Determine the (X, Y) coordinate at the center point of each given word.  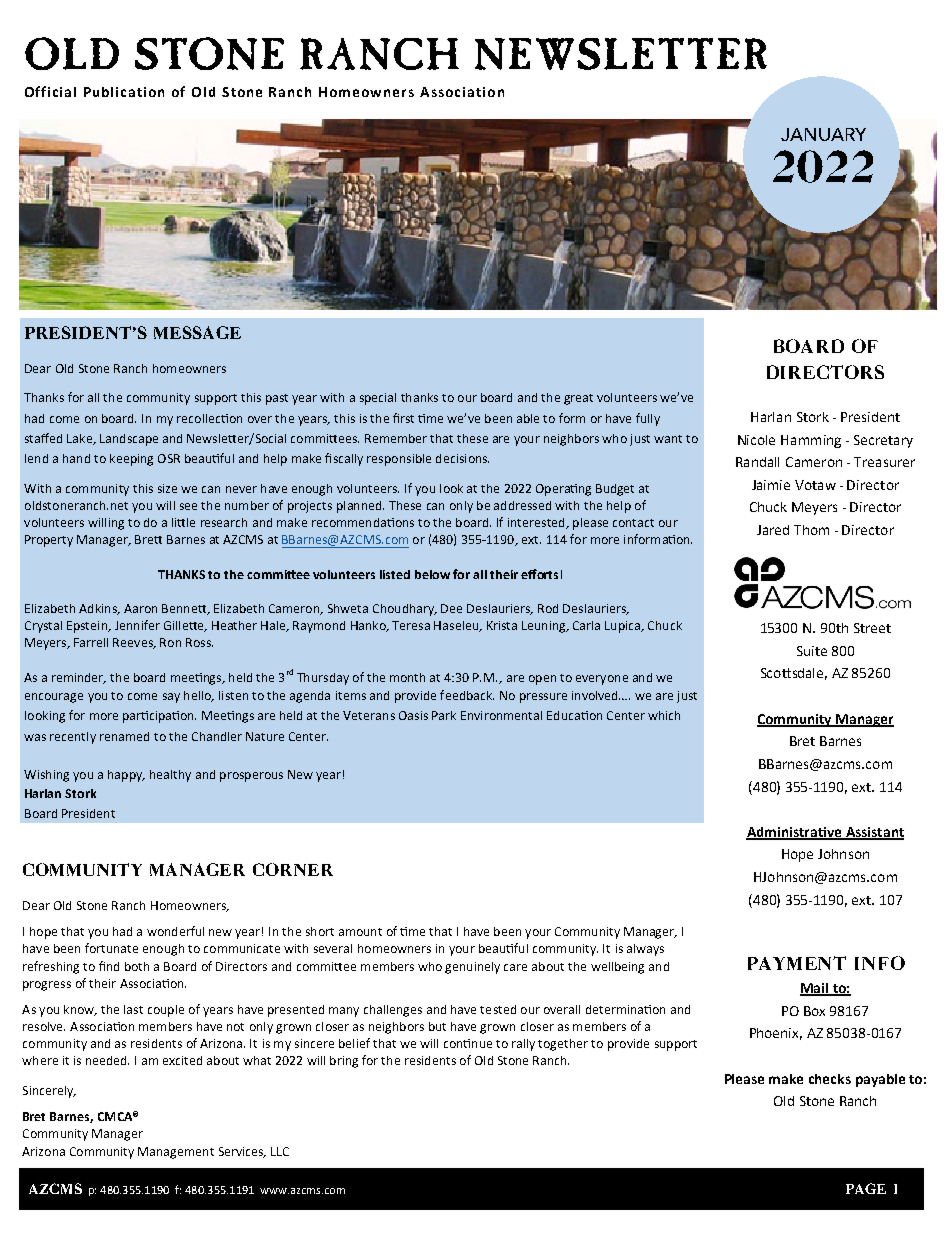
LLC (280, 1151)
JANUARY (823, 134)
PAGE (866, 1188)
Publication (124, 92)
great (578, 399)
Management (176, 1153)
